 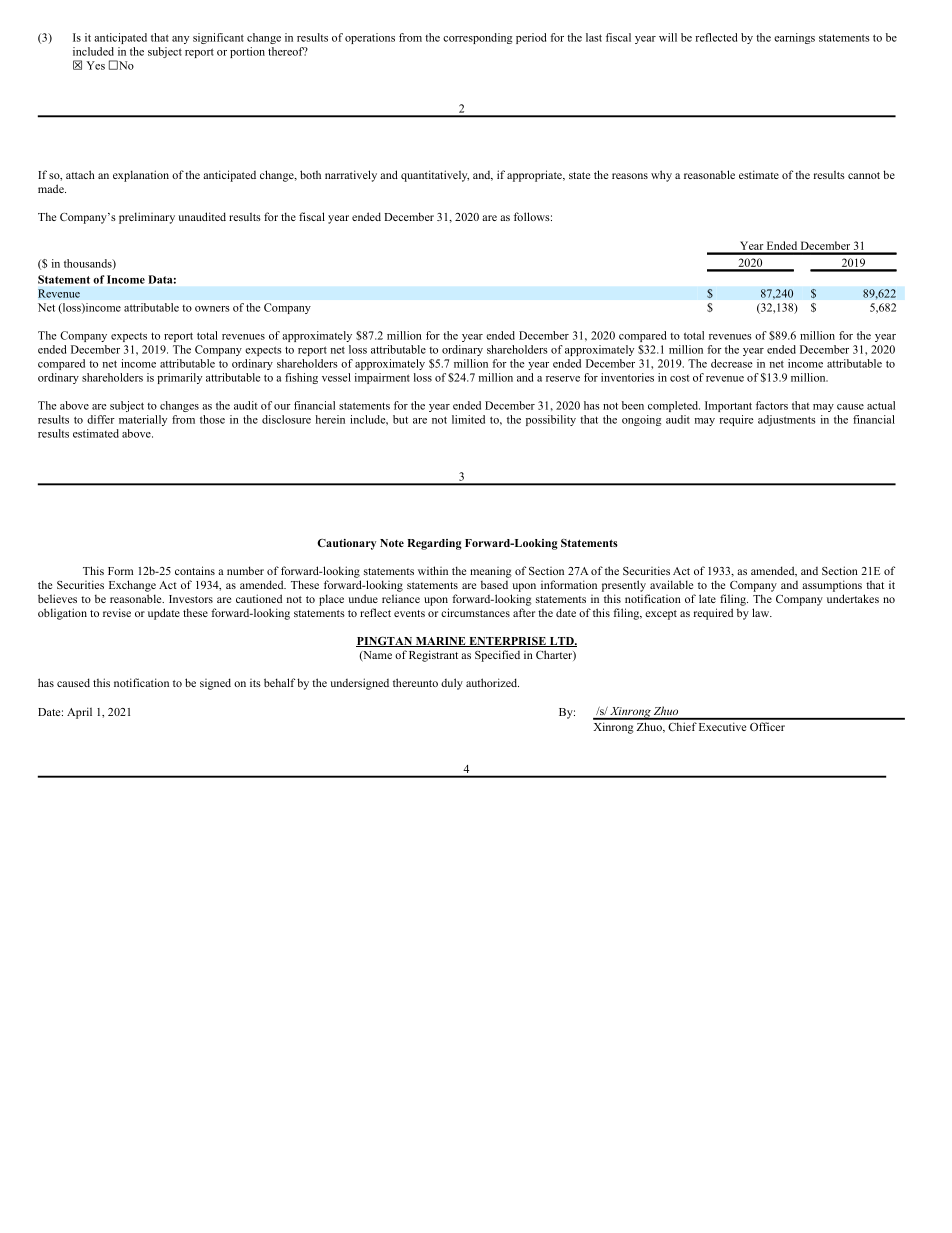 What do you see at coordinates (96, 65) in the image?
I see `Yes` at bounding box center [96, 65].
